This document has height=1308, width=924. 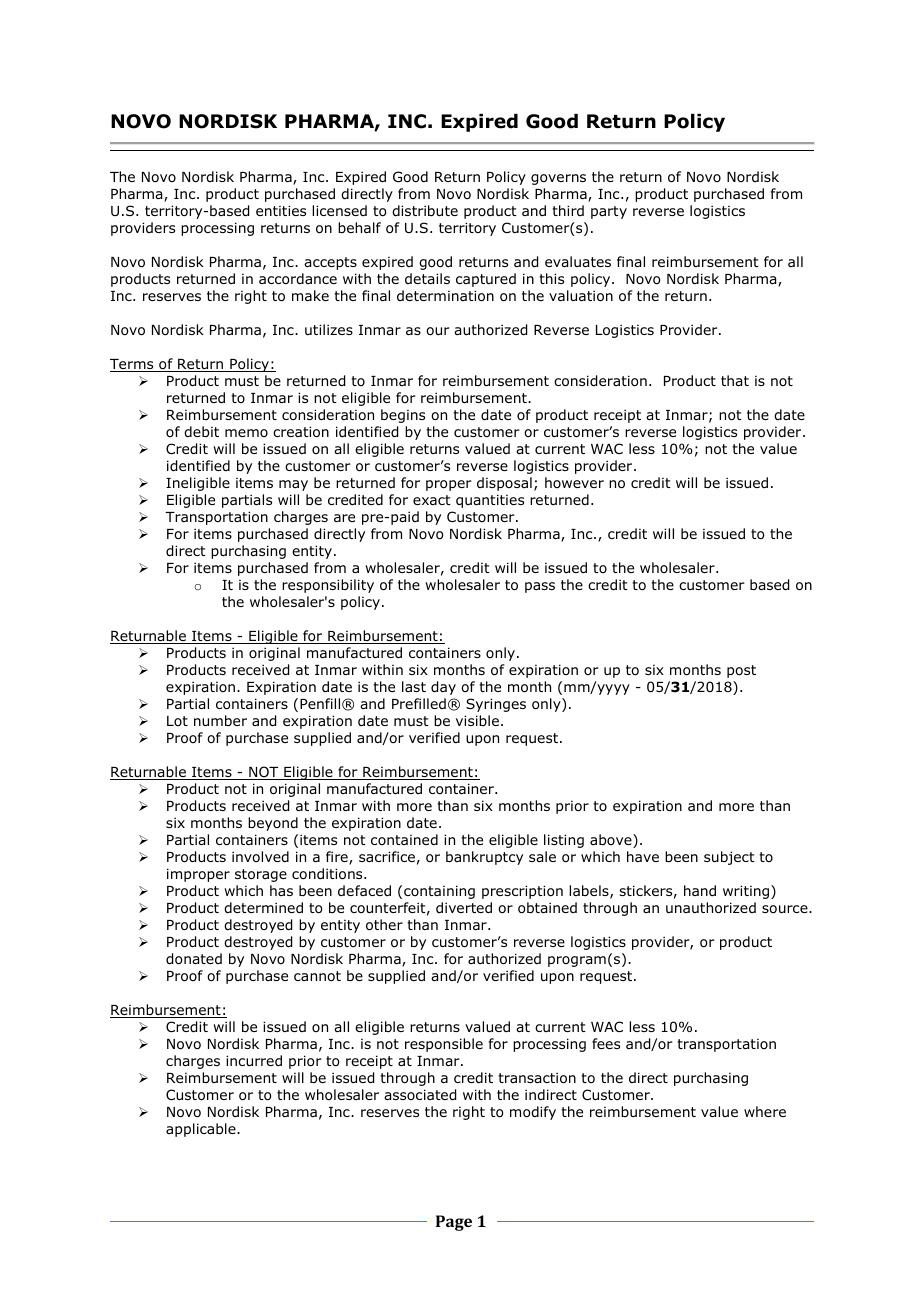 I want to click on day, so click(x=443, y=688).
